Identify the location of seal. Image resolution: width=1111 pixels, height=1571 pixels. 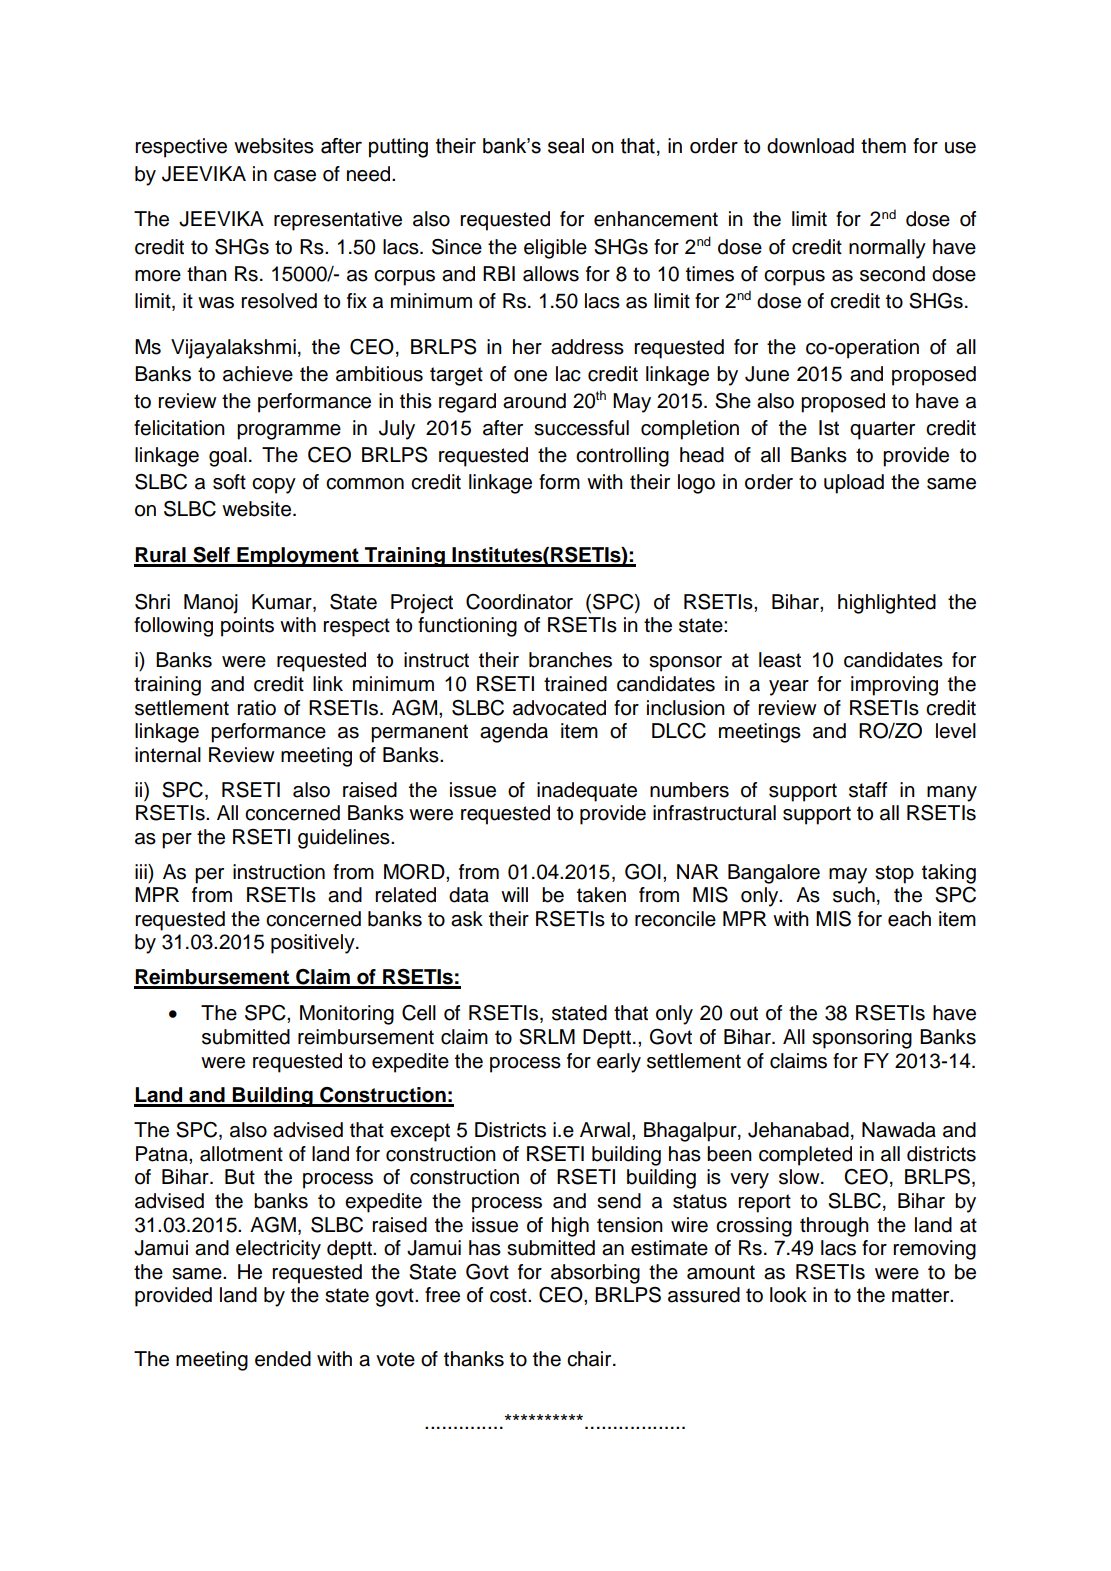
(566, 146).
